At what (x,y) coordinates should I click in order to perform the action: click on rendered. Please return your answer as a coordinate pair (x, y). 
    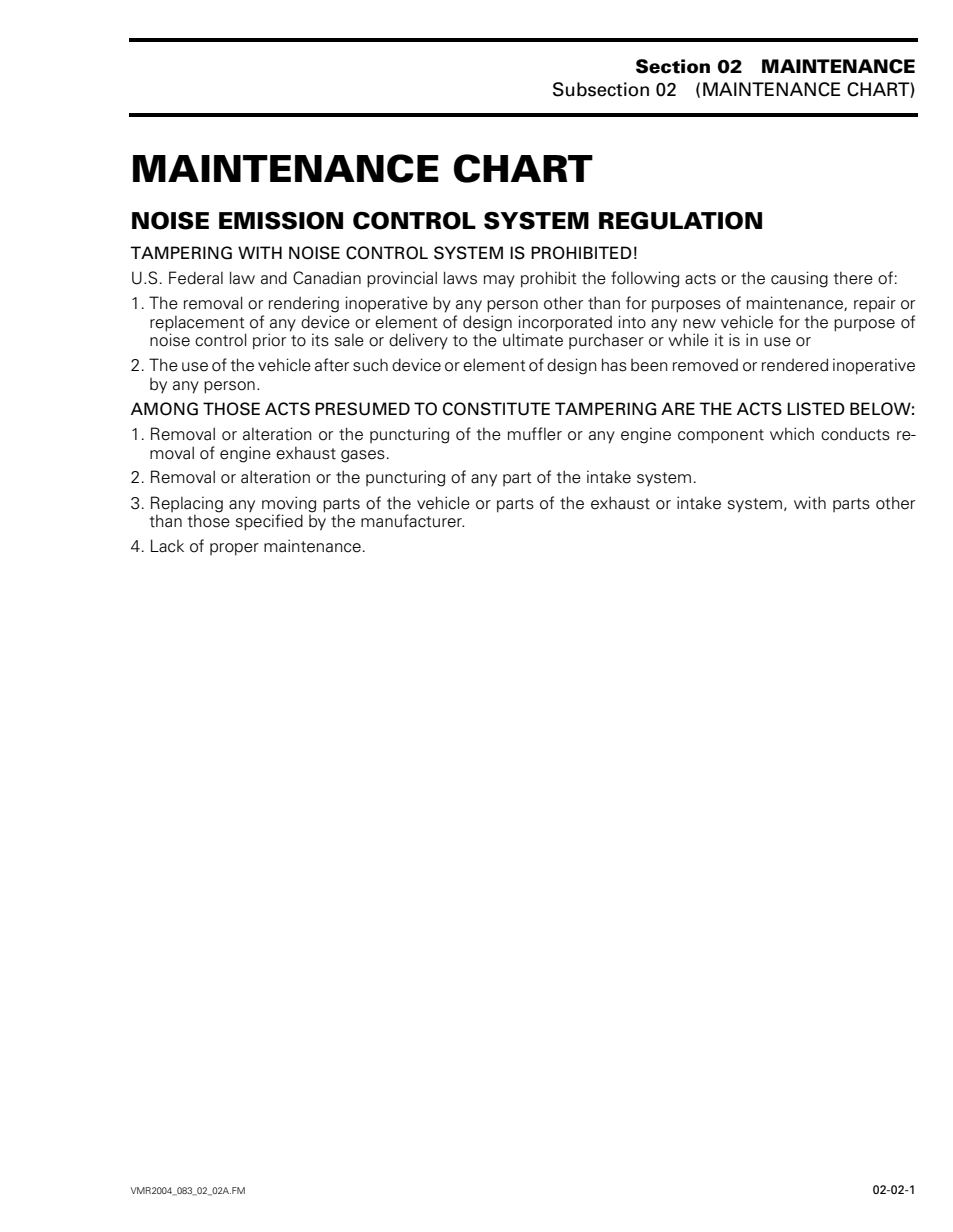
    Looking at the image, I should click on (795, 365).
